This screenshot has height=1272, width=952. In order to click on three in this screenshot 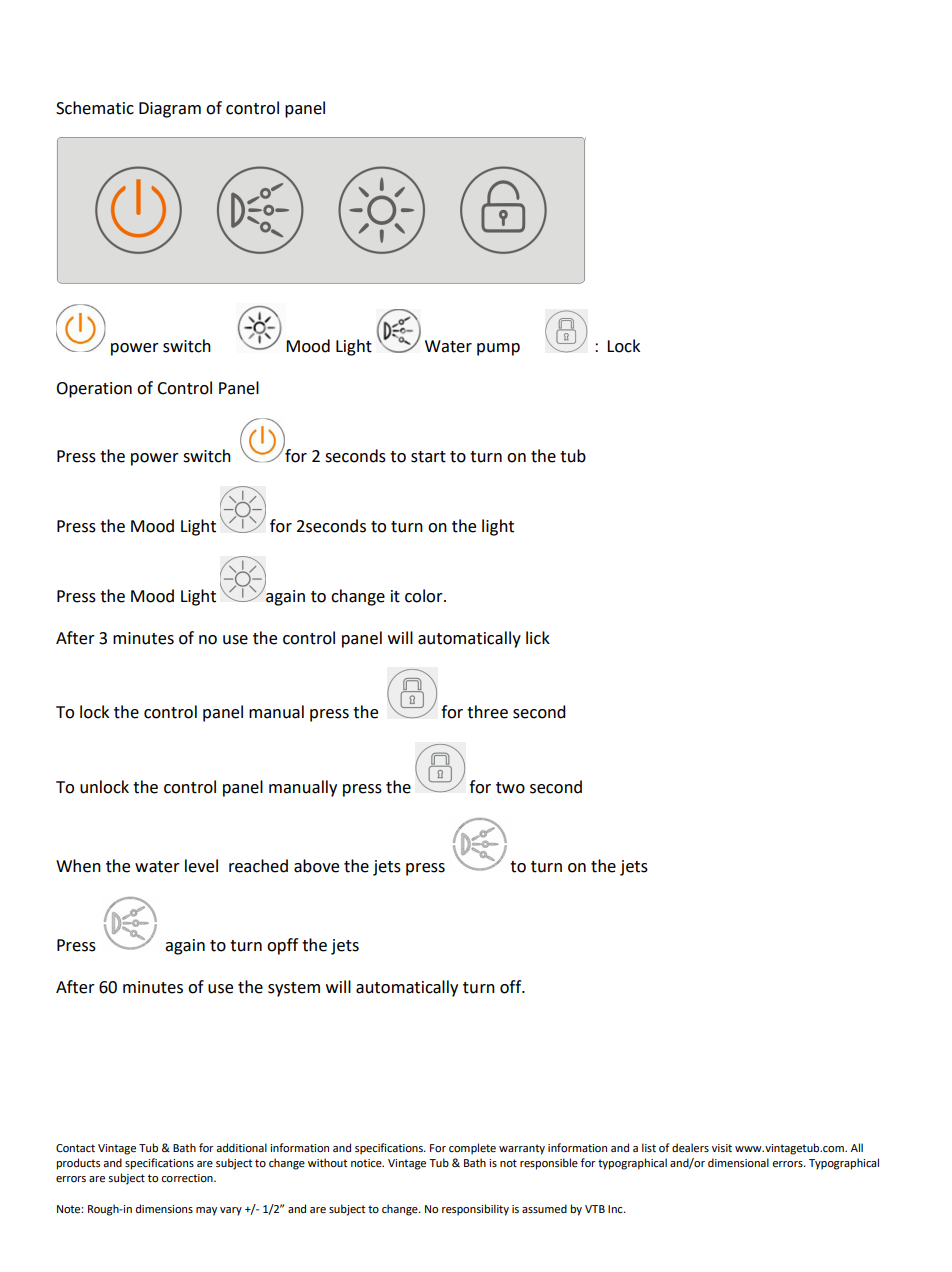, I will do `click(487, 712)`.
